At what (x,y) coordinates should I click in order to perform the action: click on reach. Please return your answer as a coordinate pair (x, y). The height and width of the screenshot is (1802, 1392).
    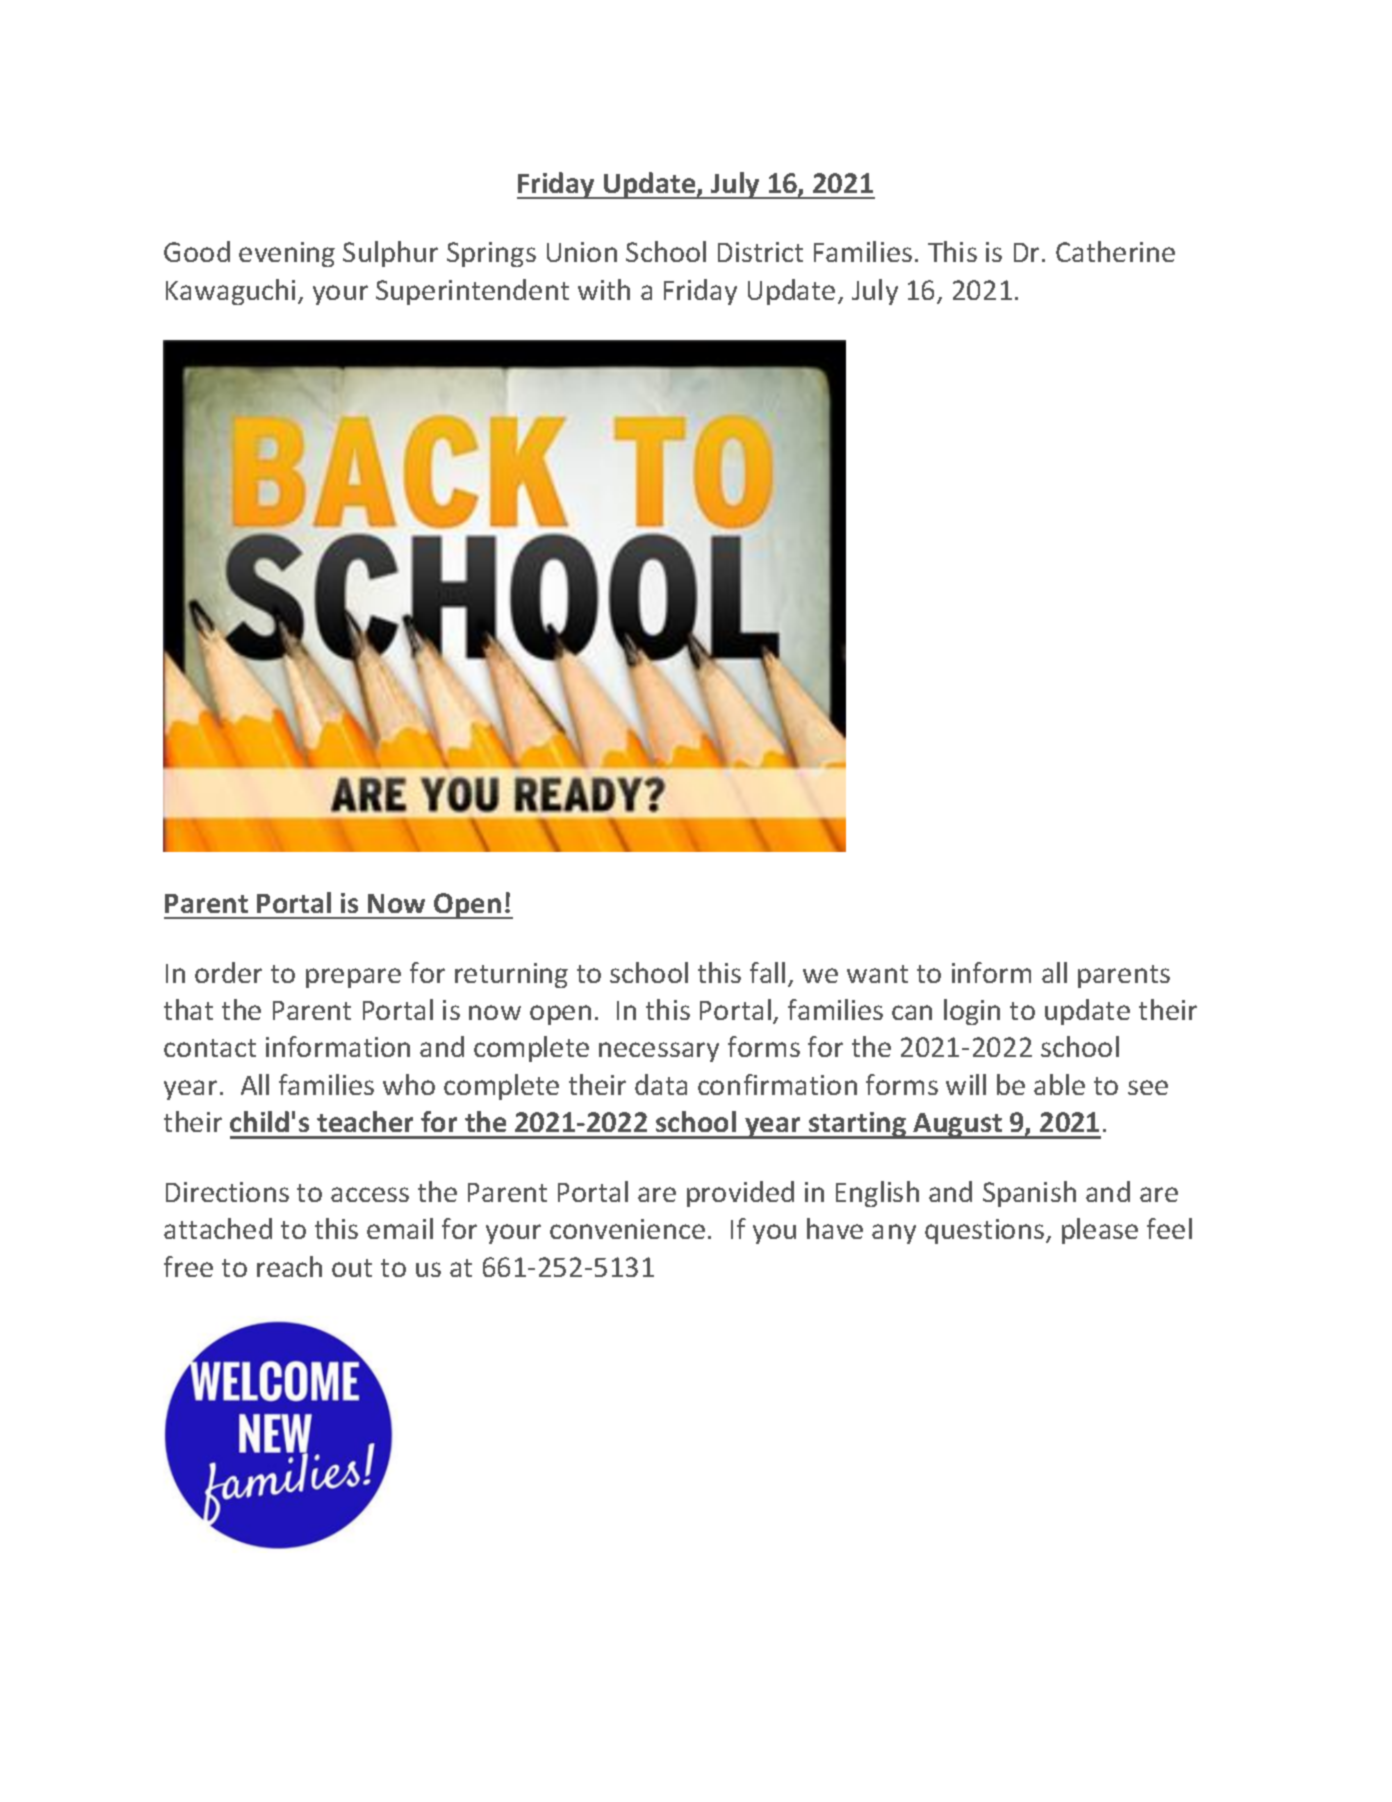
    Looking at the image, I should click on (289, 1266).
